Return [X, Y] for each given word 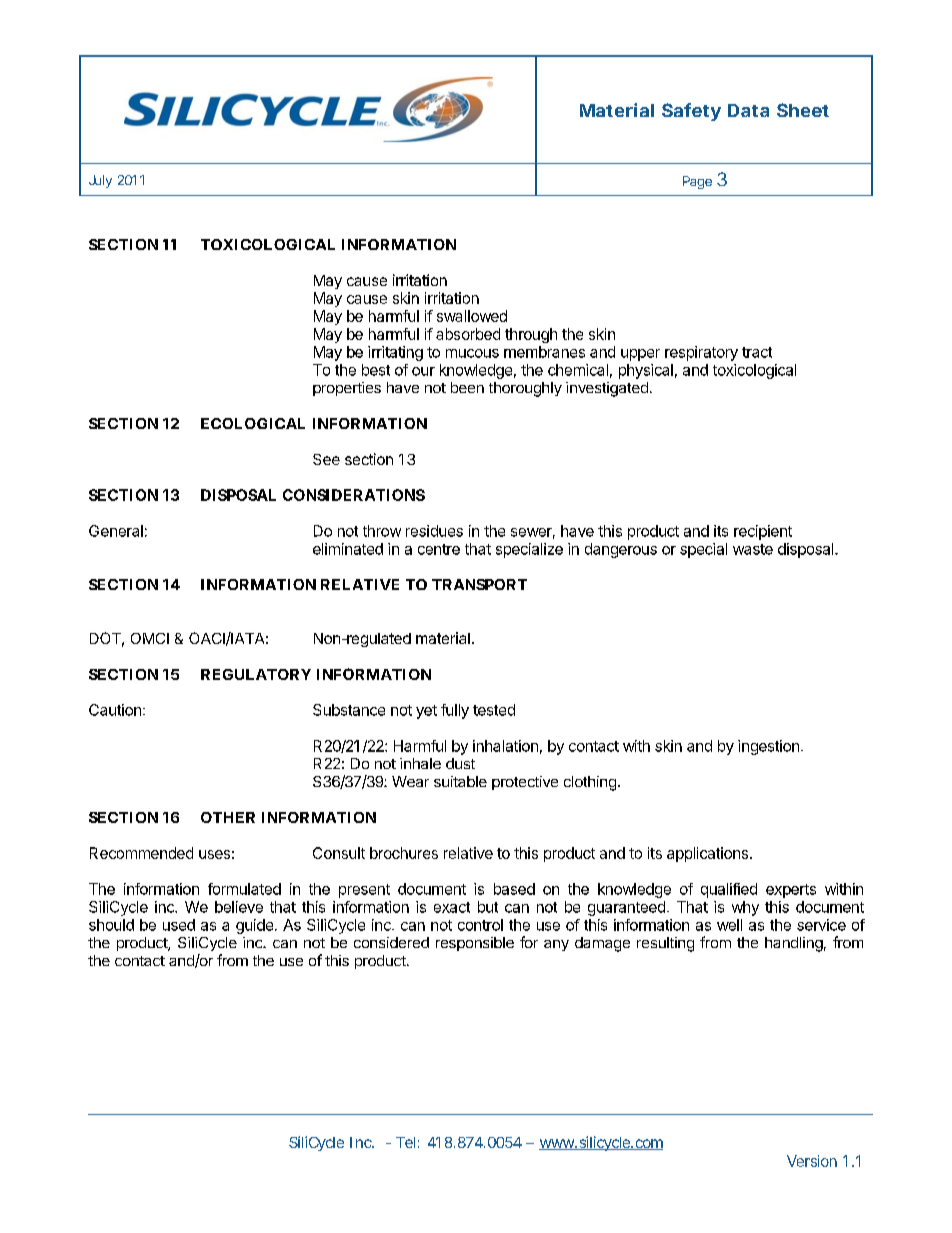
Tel [405, 1142]
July [100, 181]
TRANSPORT [479, 584]
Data [748, 110]
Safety [691, 112]
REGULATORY [256, 674]
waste [753, 549]
